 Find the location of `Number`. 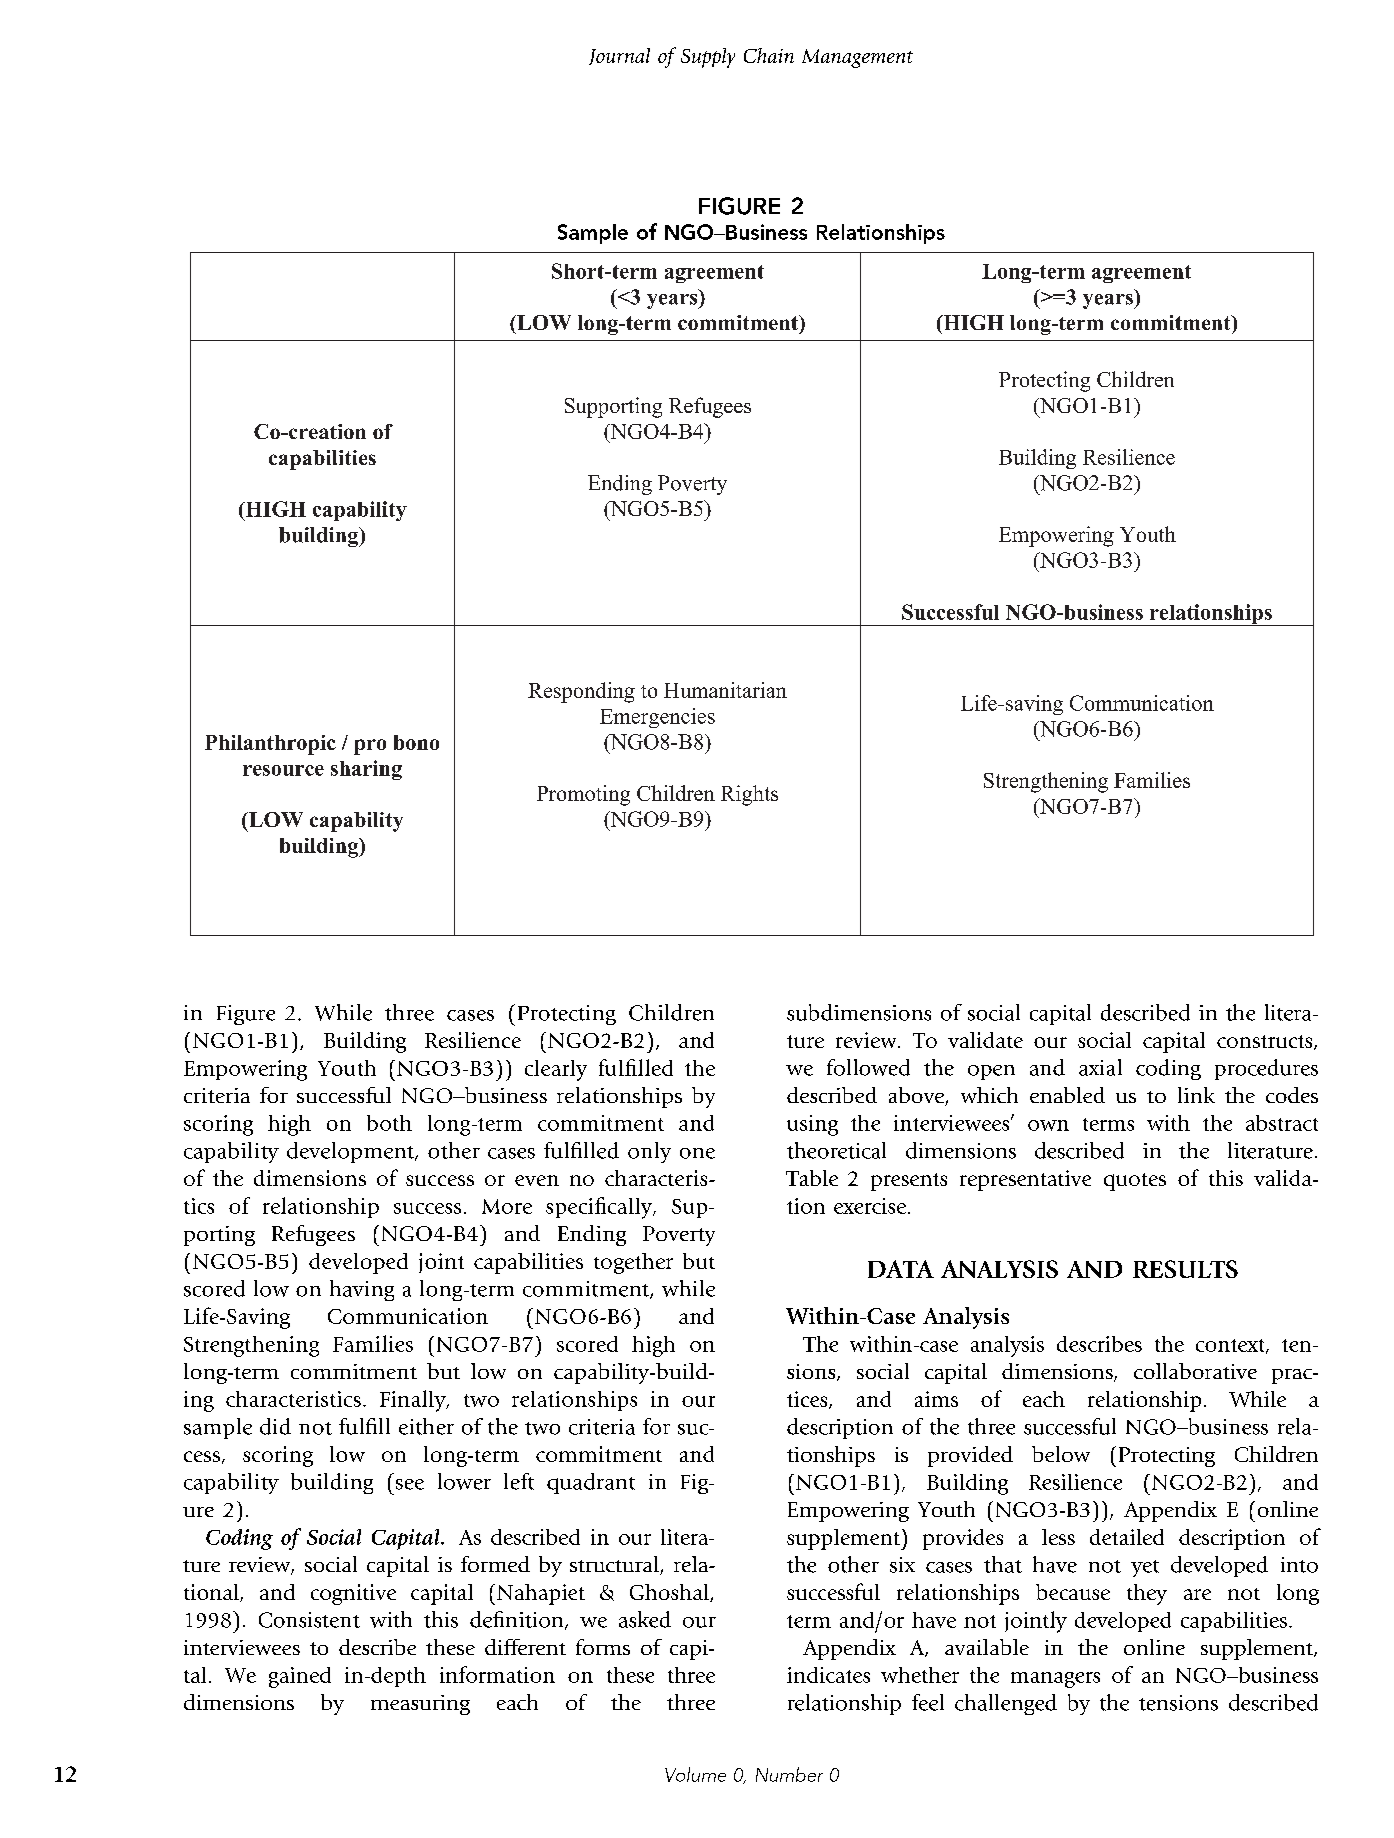

Number is located at coordinates (789, 1774).
